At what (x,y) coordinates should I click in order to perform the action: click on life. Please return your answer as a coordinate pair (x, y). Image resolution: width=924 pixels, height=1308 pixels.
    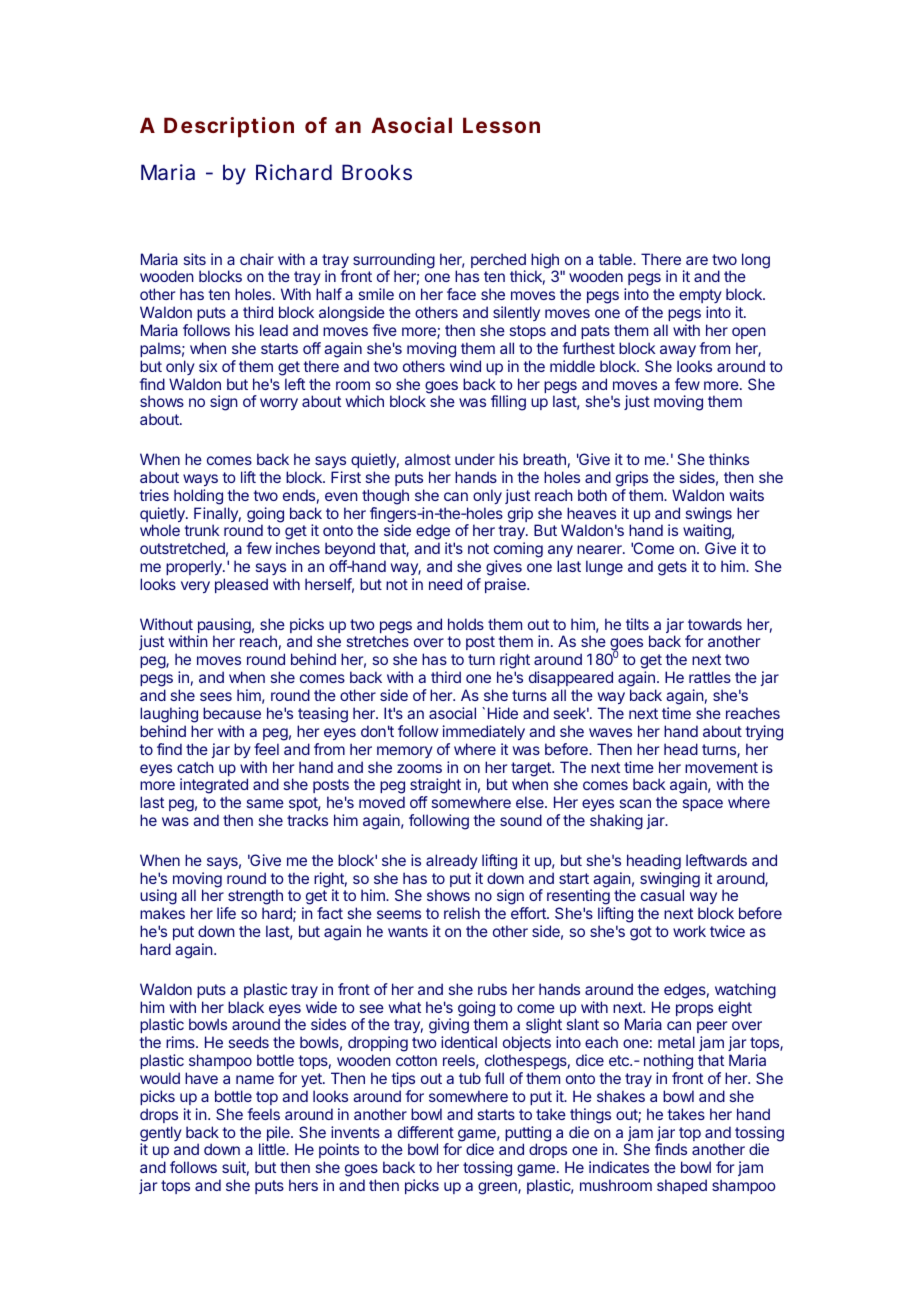
    Looking at the image, I should click on (226, 913).
